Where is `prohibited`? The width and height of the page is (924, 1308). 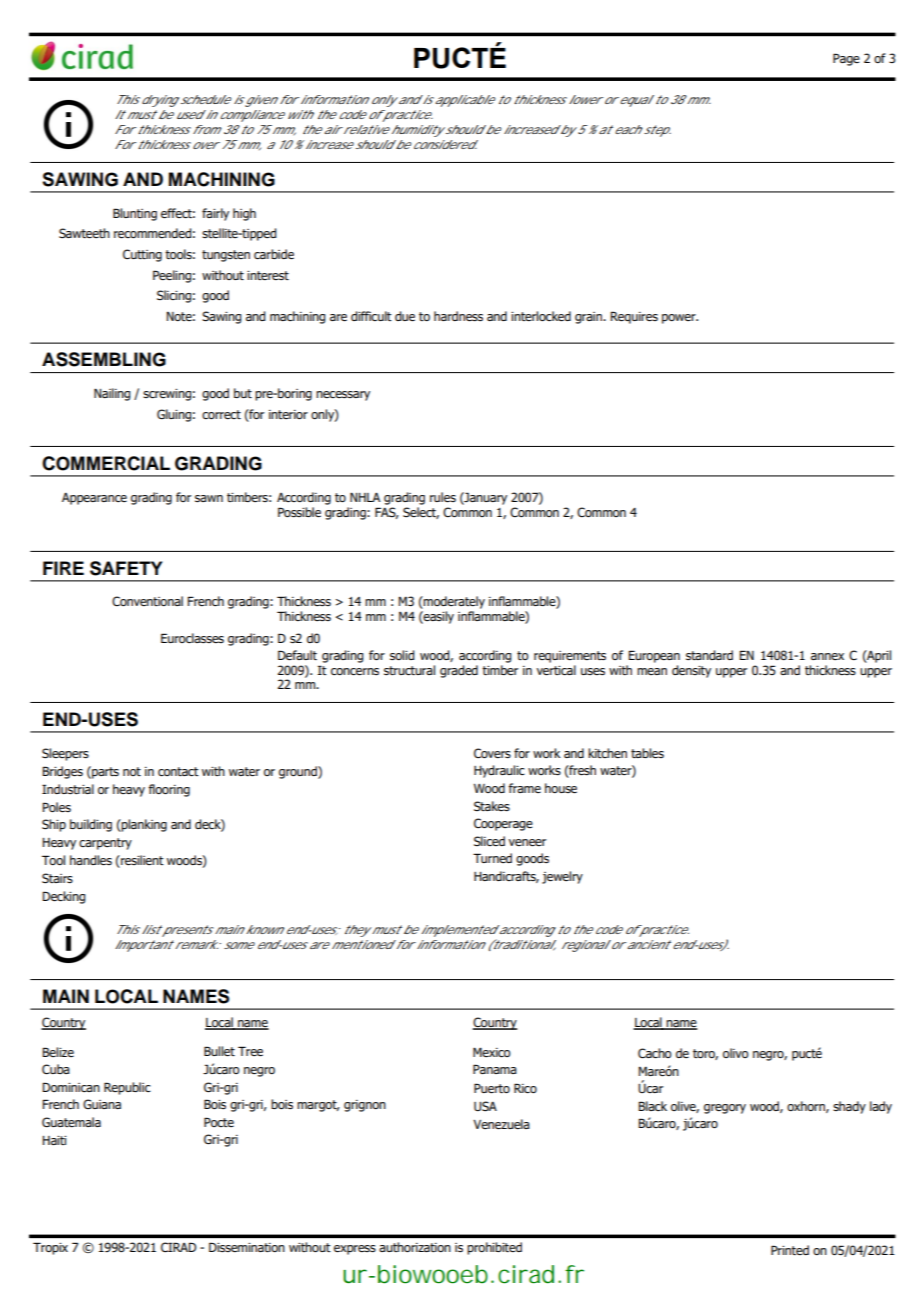
prohibited is located at coordinates (494, 1248).
